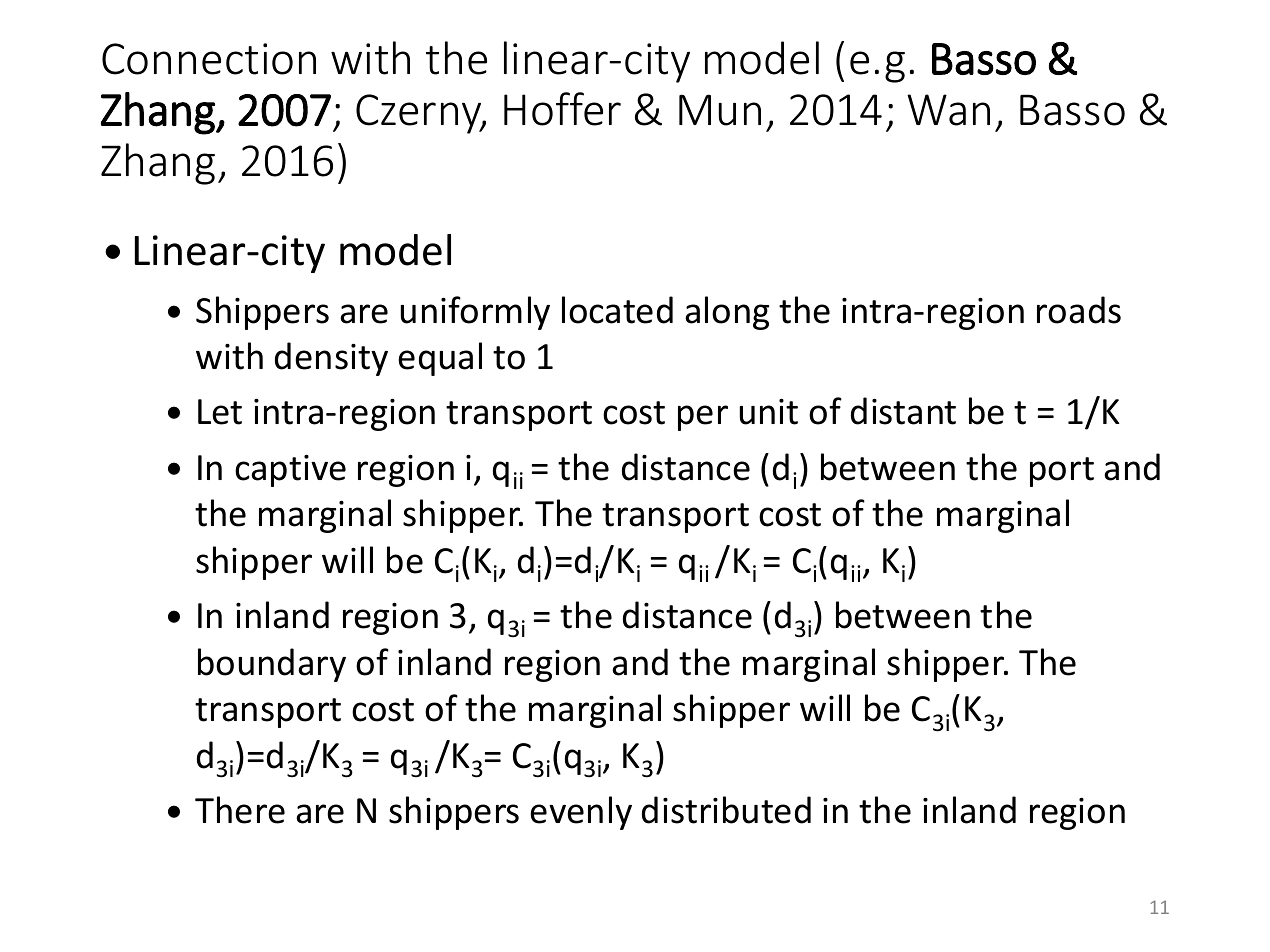  Describe the element at coordinates (948, 110) in the document. I see `Wan` at that location.
